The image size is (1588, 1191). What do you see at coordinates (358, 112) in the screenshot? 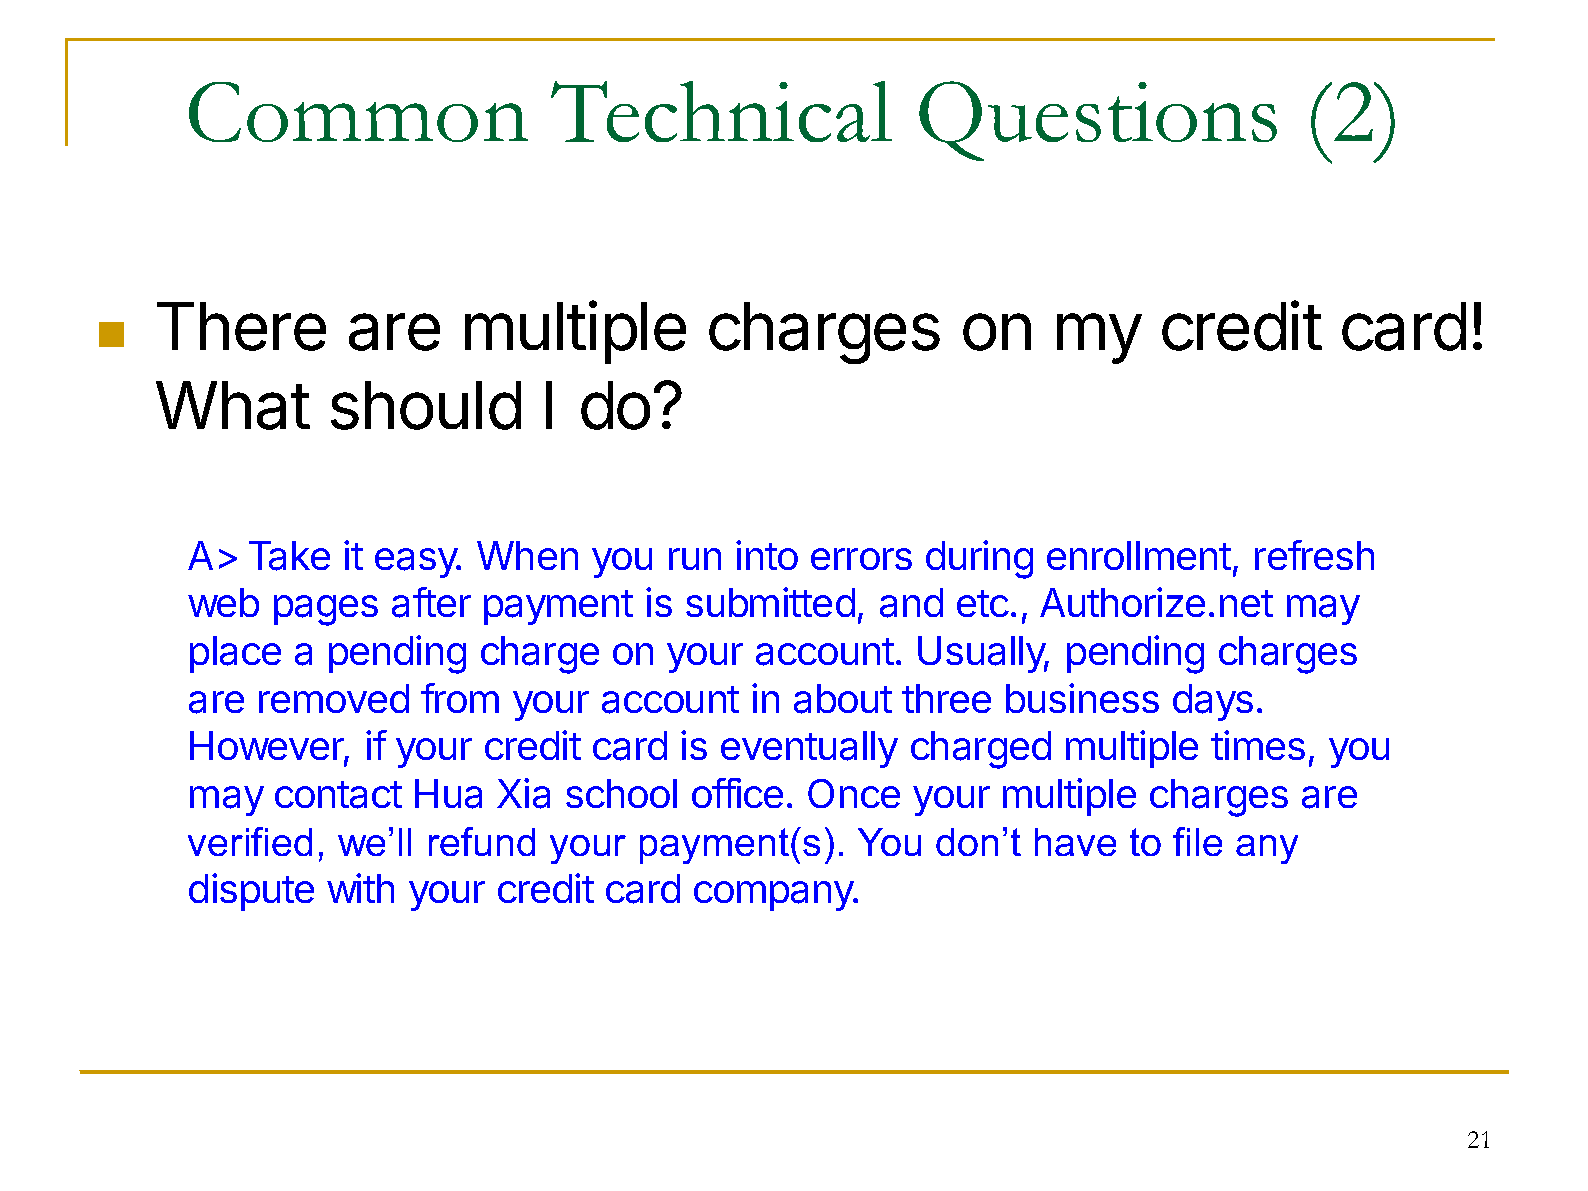
I see `Common` at bounding box center [358, 112].
